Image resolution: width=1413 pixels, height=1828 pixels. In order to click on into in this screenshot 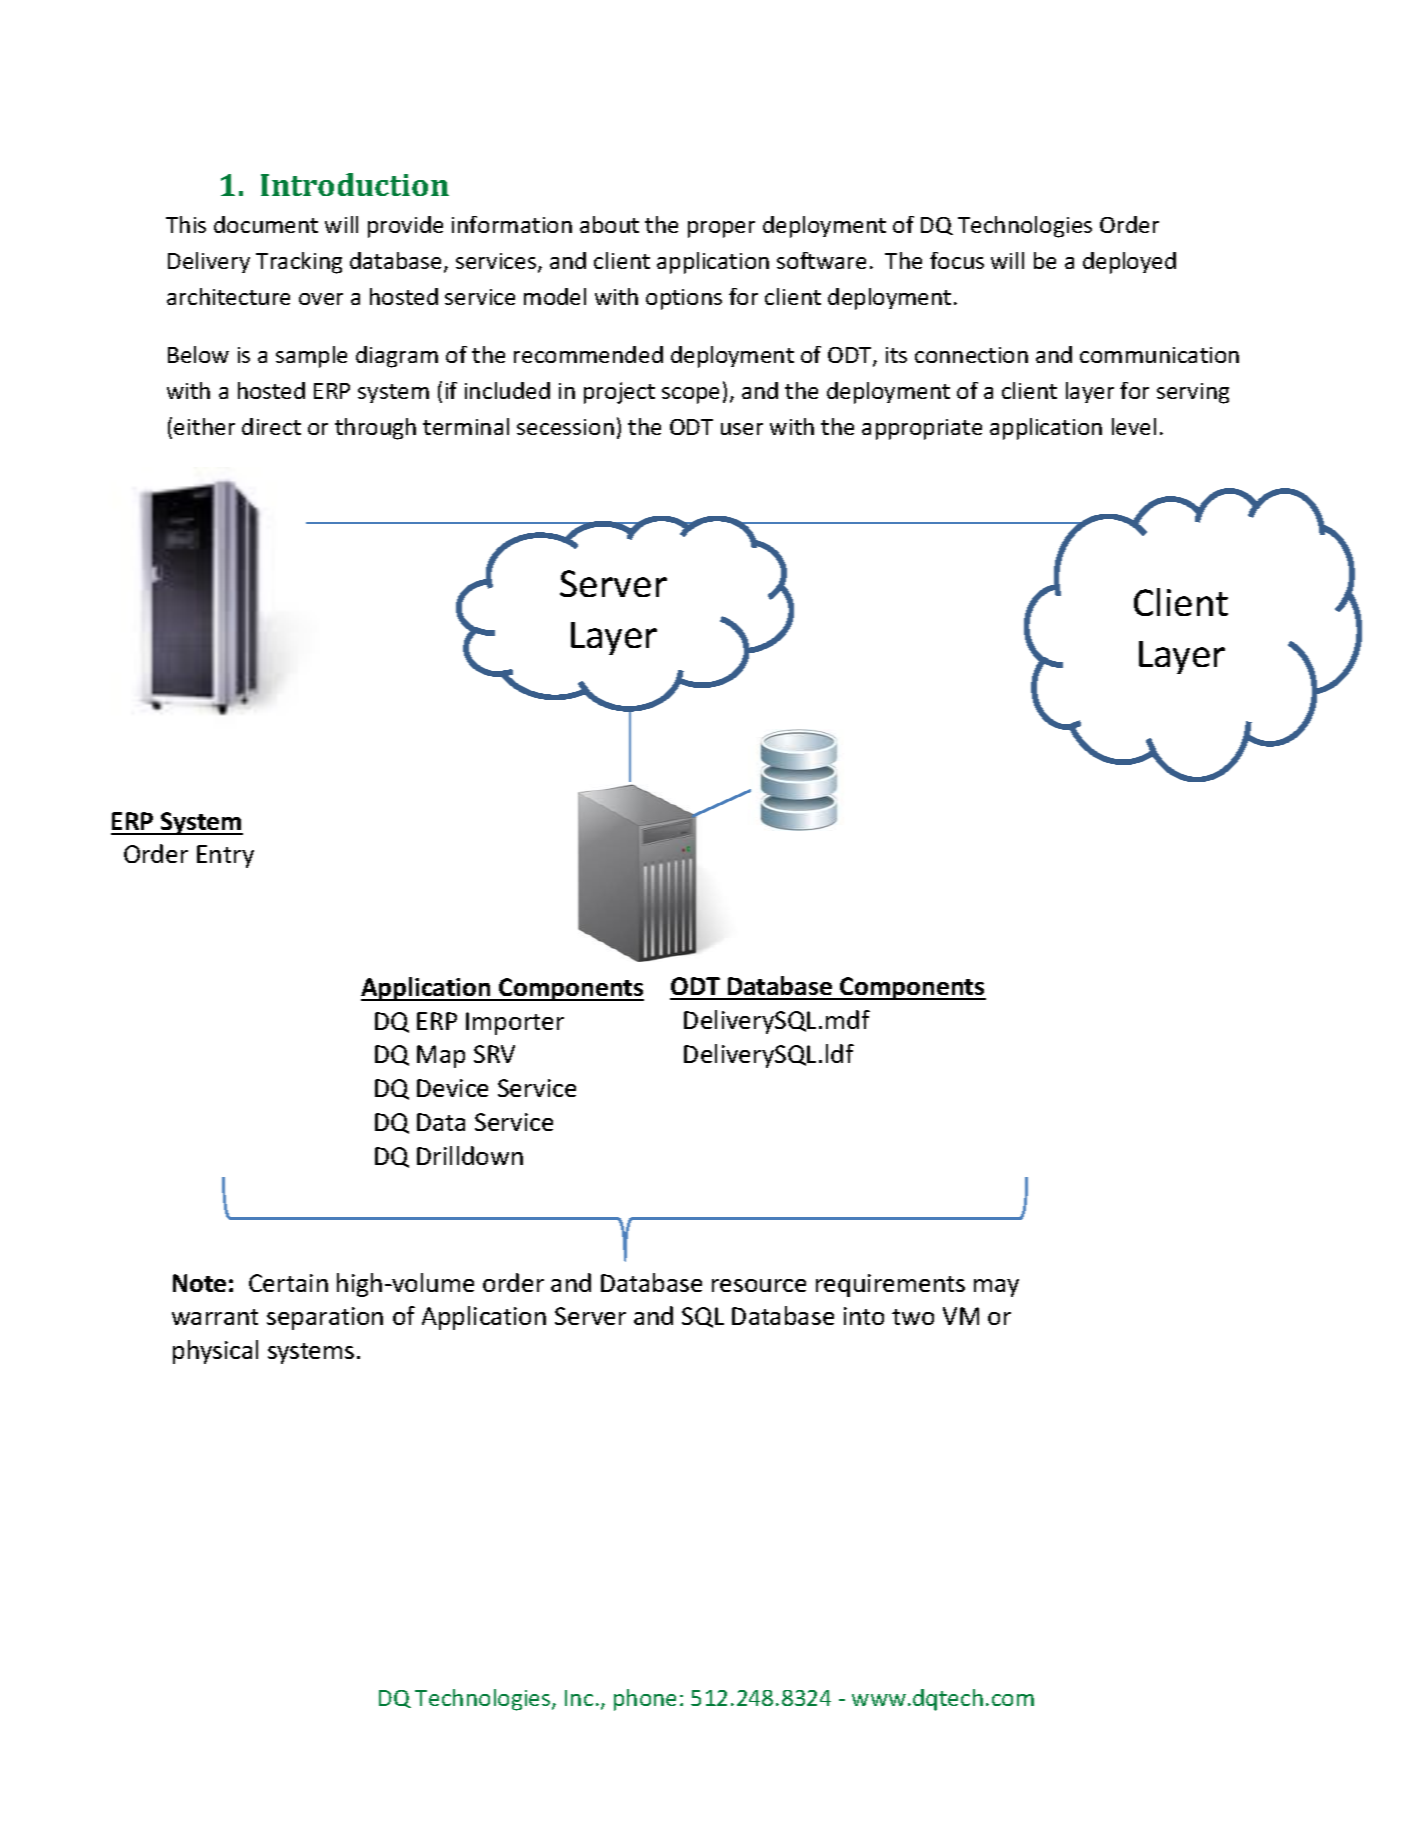, I will do `click(864, 1316)`.
